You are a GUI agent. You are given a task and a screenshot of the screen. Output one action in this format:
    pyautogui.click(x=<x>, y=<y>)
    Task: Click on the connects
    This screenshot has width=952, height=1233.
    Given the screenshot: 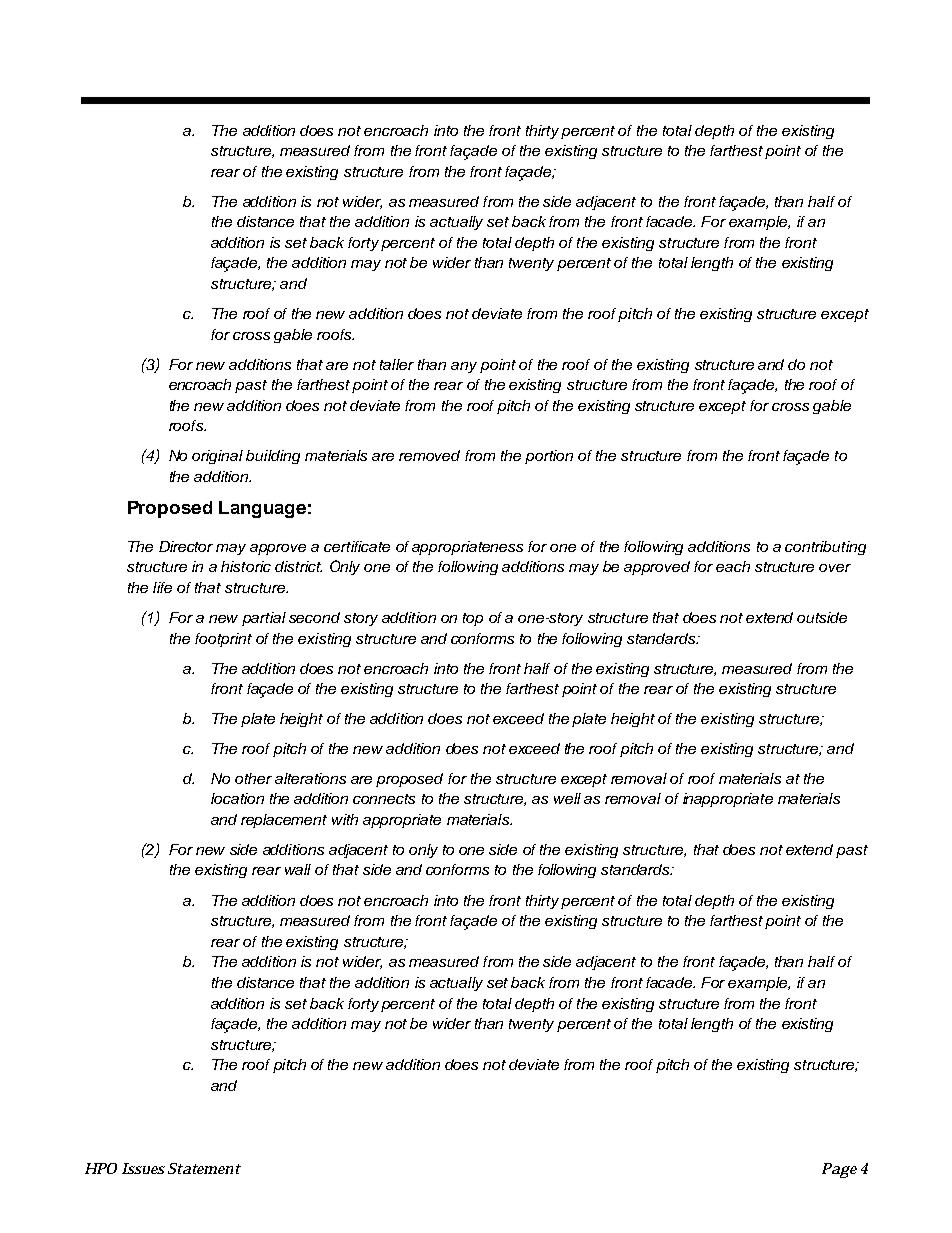 What is the action you would take?
    pyautogui.click(x=384, y=799)
